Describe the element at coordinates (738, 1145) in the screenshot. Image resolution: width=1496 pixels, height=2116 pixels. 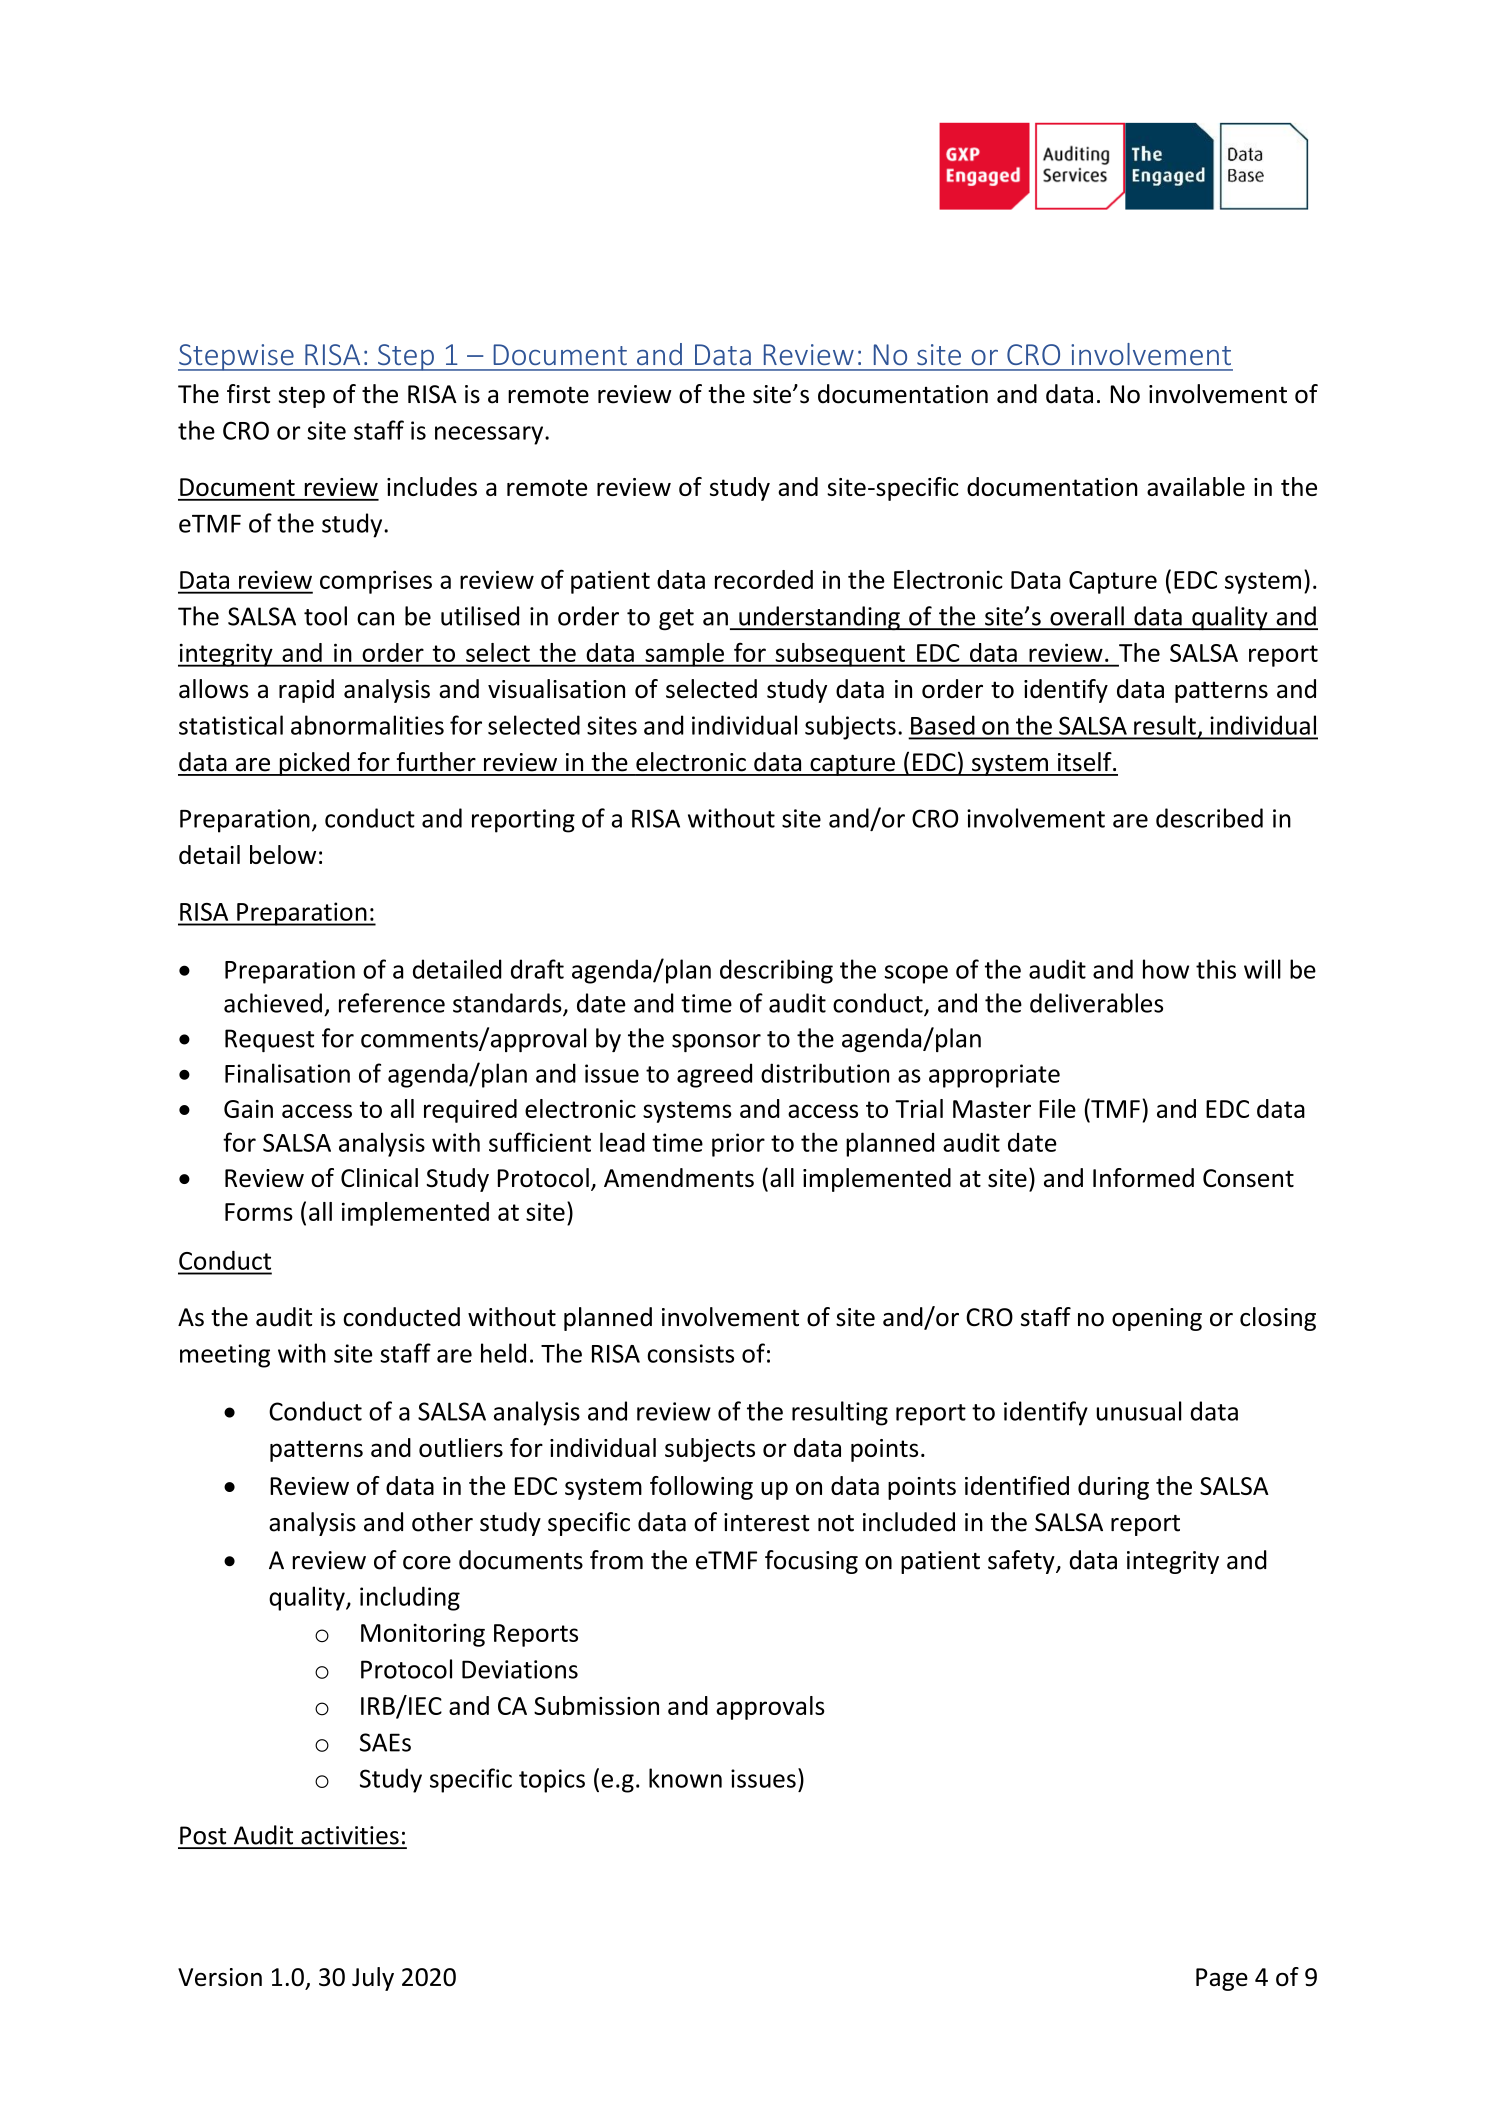
I see `prior` at that location.
